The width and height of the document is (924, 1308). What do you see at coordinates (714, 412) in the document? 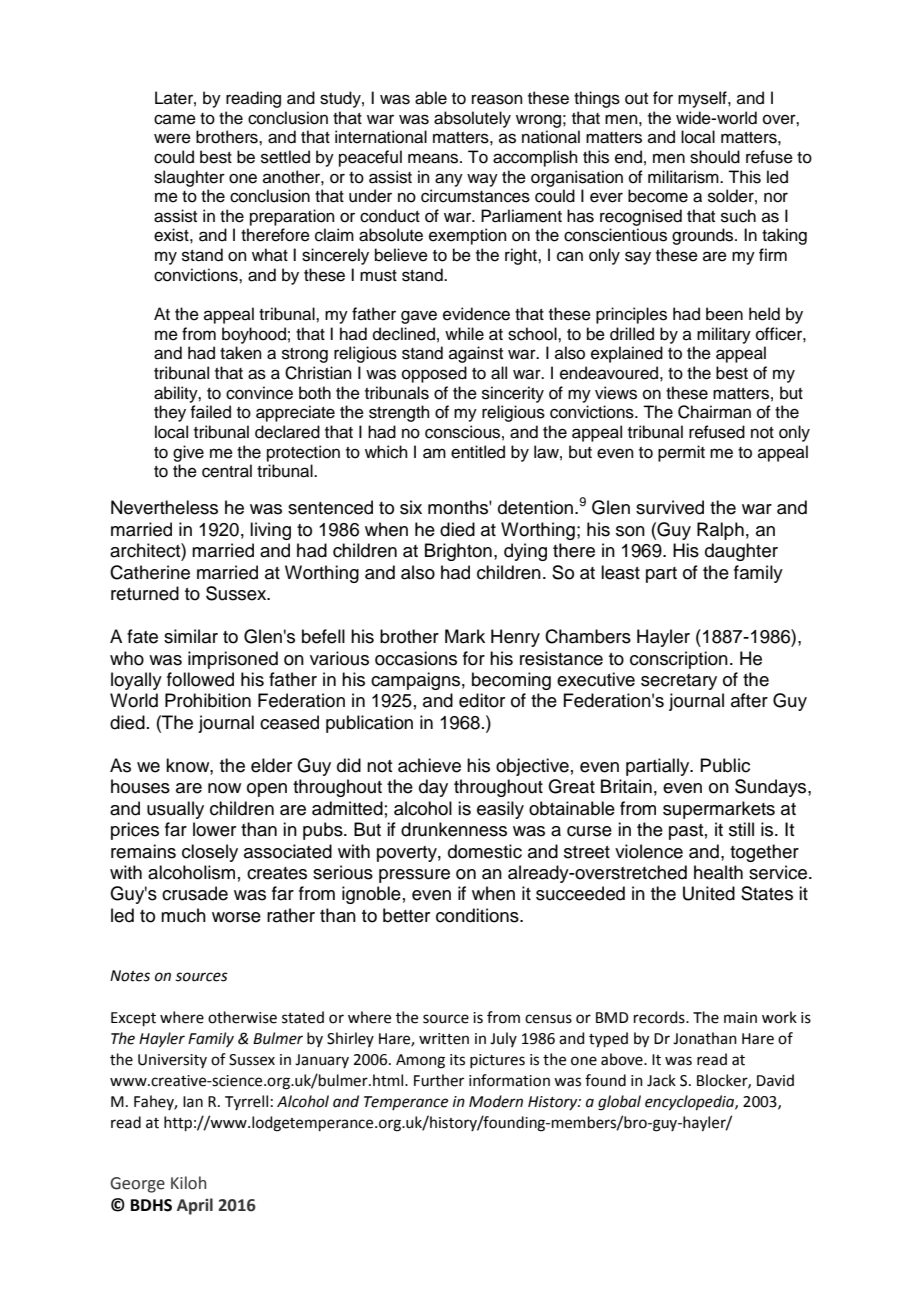
I see `Chairman` at bounding box center [714, 412].
